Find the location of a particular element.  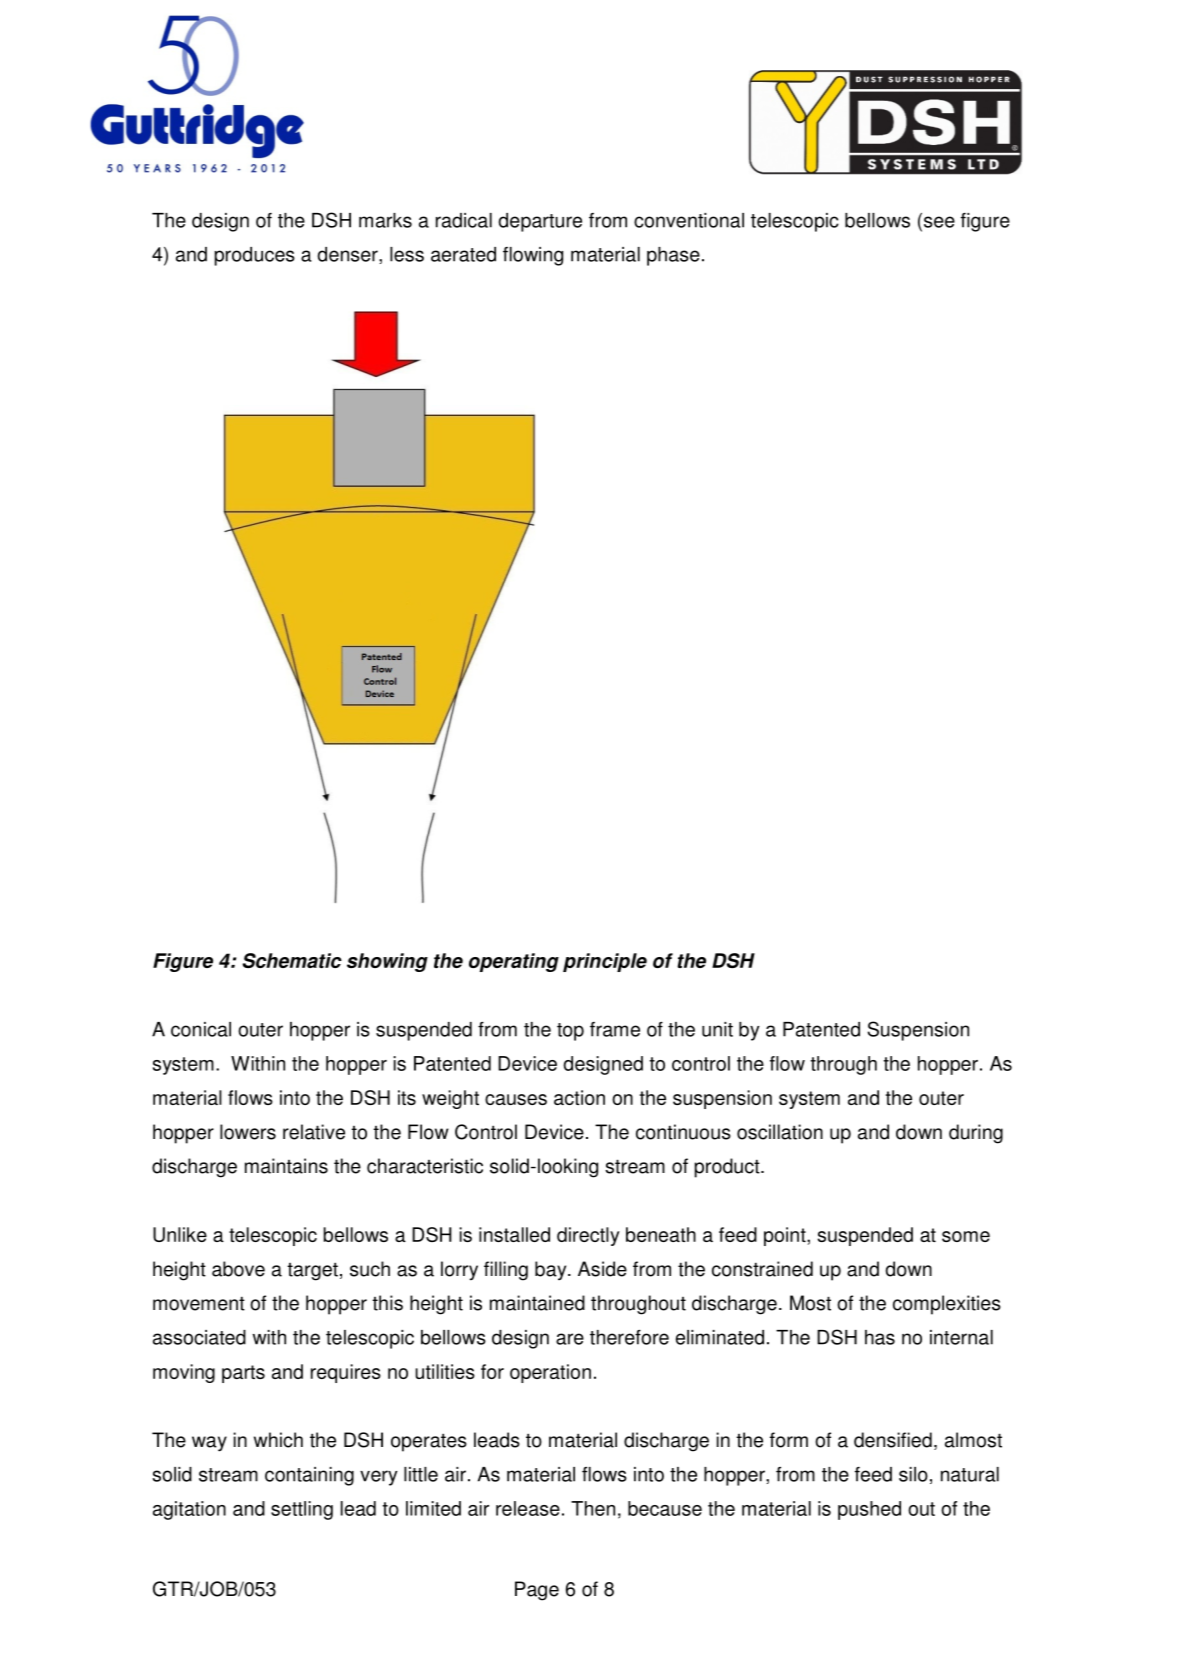

produces is located at coordinates (255, 256).
